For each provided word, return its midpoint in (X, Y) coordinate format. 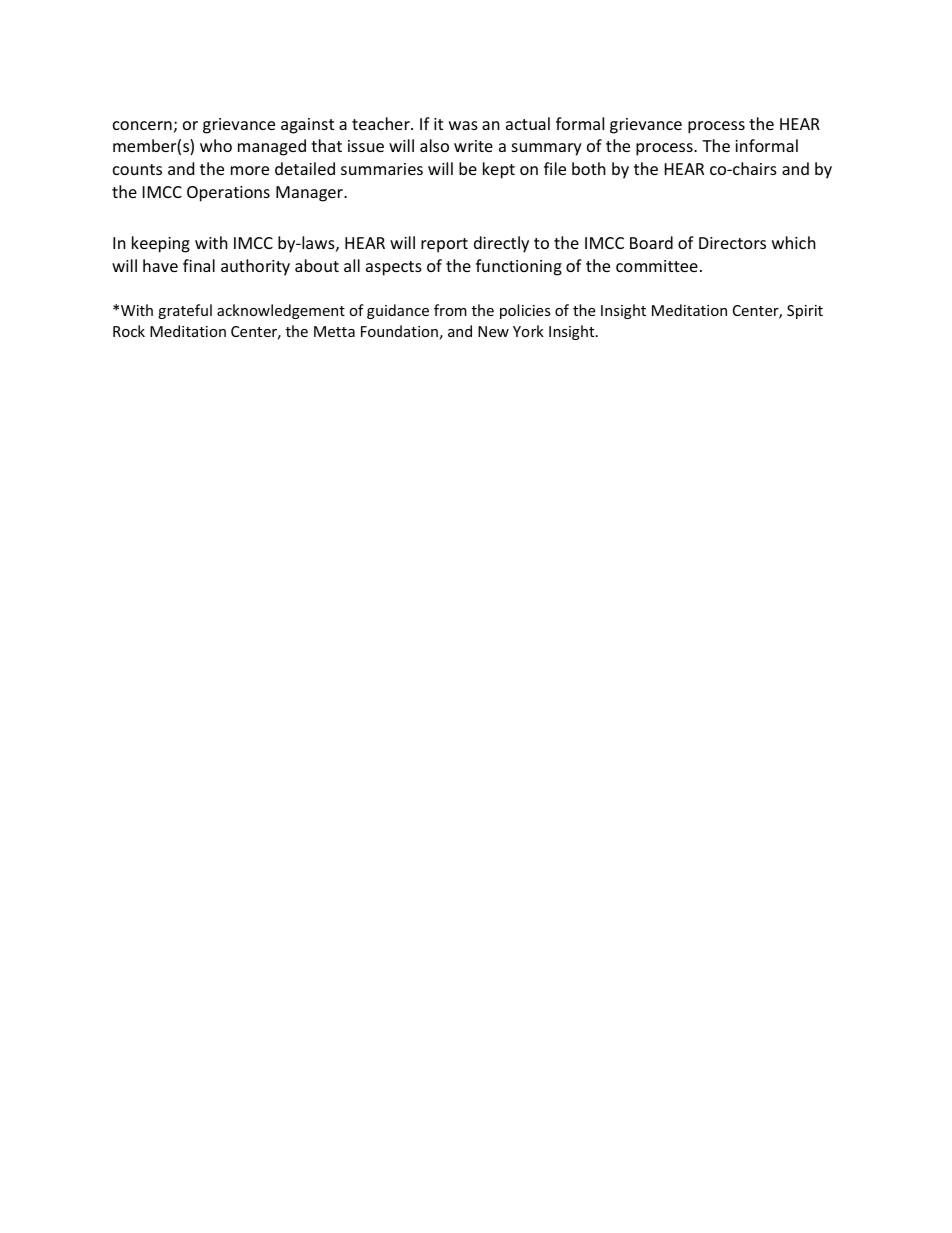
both (589, 168)
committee (657, 266)
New (493, 331)
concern (142, 125)
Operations (228, 194)
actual (528, 123)
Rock (129, 331)
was (463, 125)
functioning (519, 267)
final (199, 265)
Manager (310, 194)
